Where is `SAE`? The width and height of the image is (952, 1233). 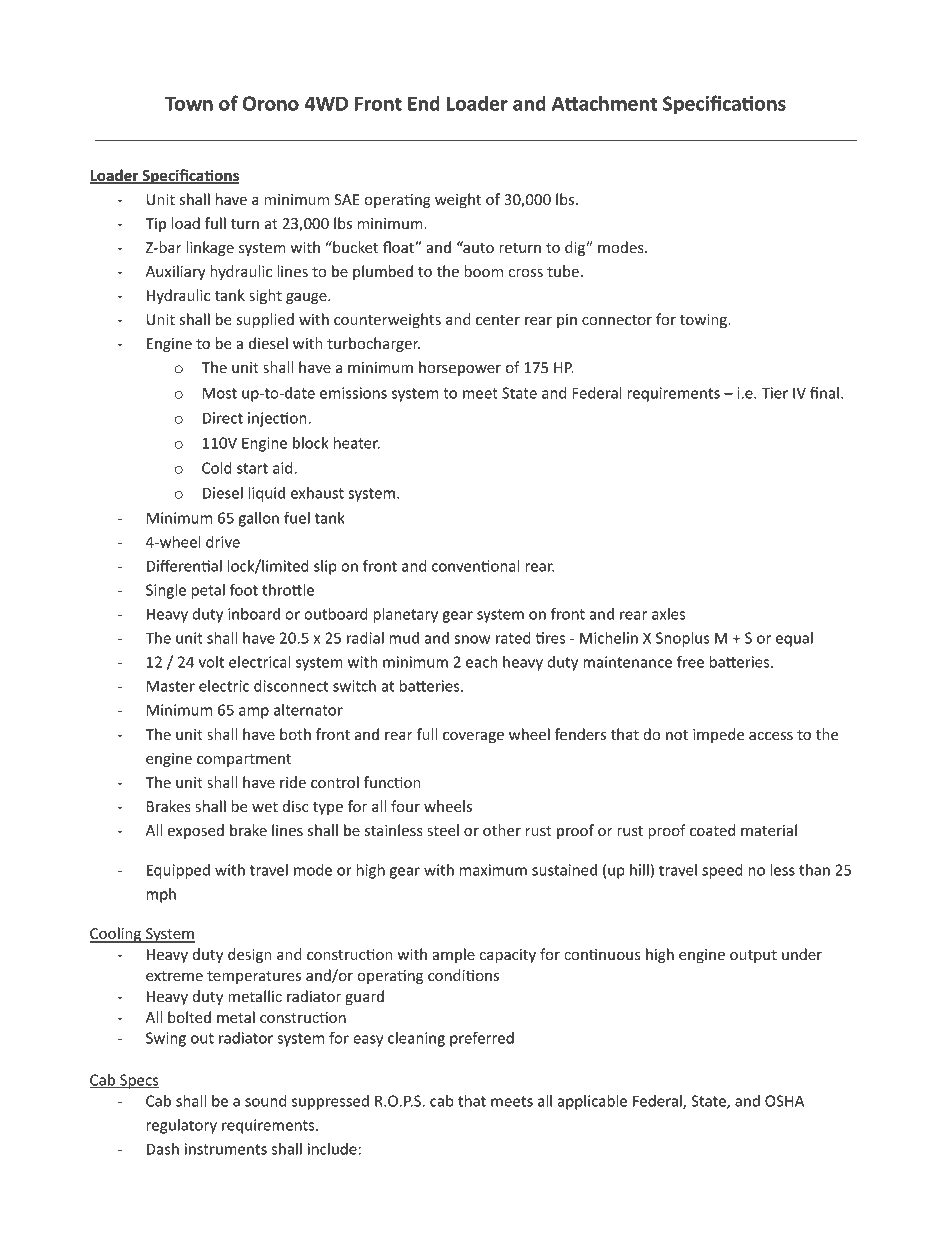 SAE is located at coordinates (346, 199).
